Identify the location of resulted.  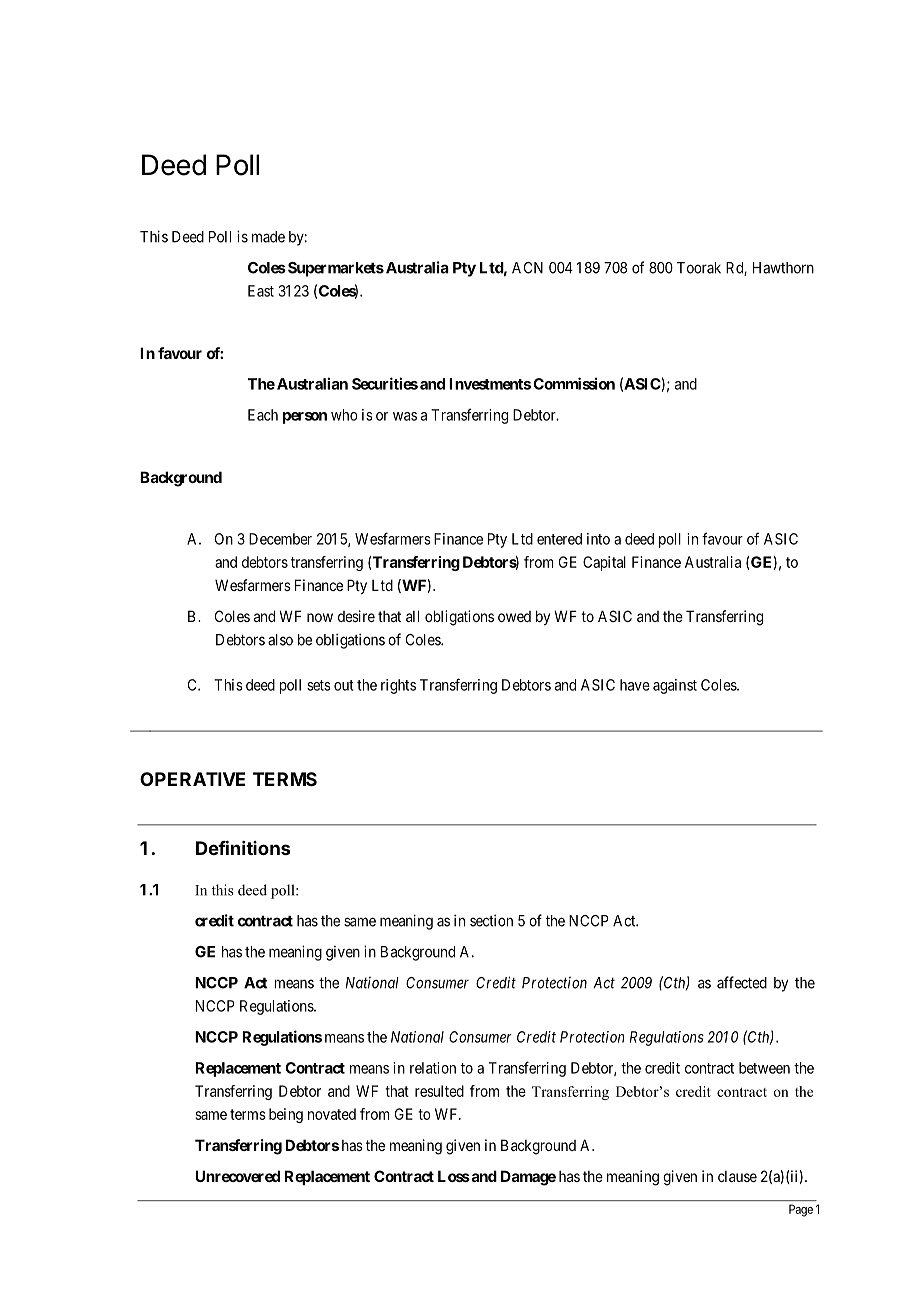
(439, 1091).
